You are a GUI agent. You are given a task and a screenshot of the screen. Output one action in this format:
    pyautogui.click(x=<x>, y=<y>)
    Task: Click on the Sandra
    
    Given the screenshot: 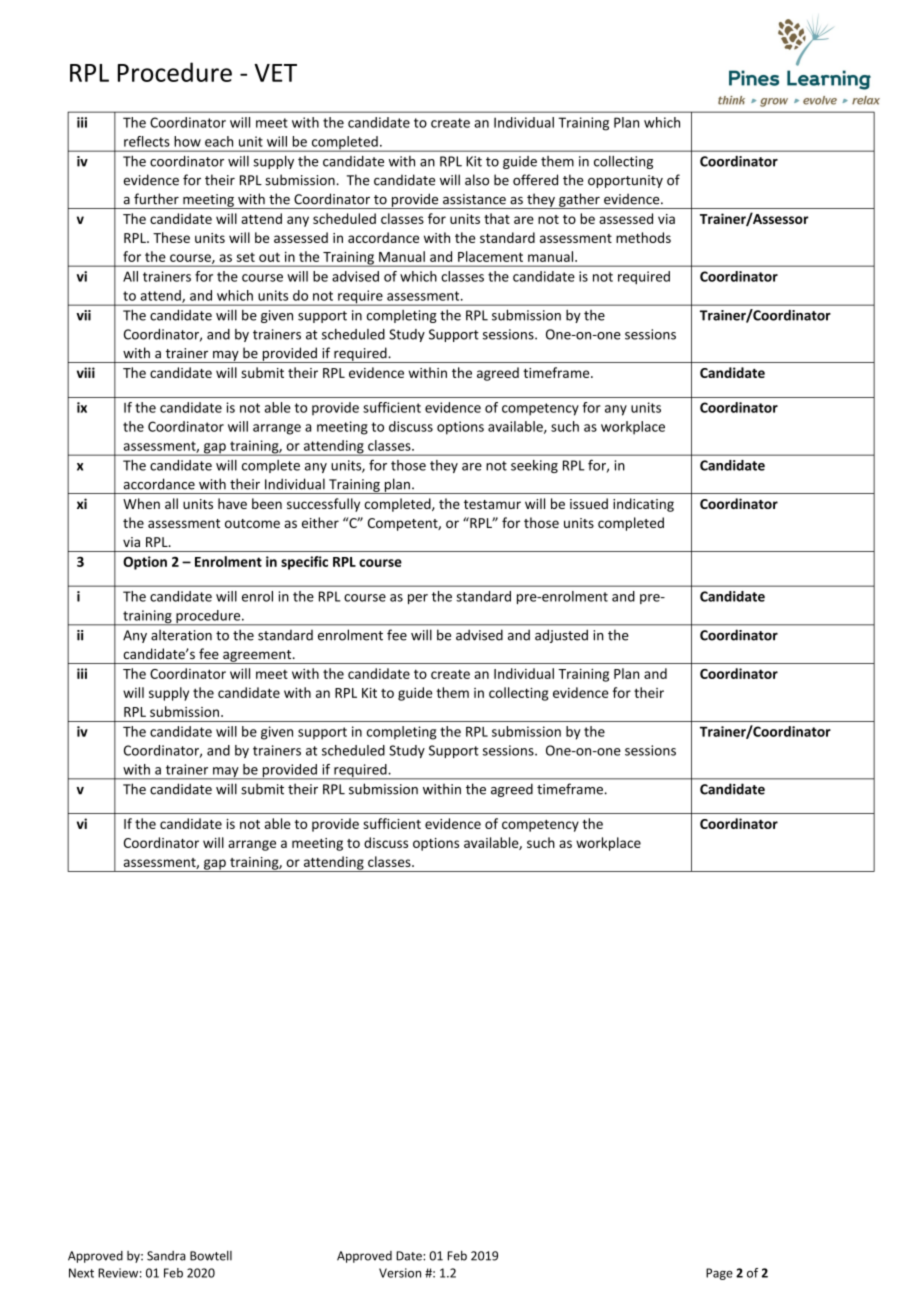 What is the action you would take?
    pyautogui.click(x=166, y=1256)
